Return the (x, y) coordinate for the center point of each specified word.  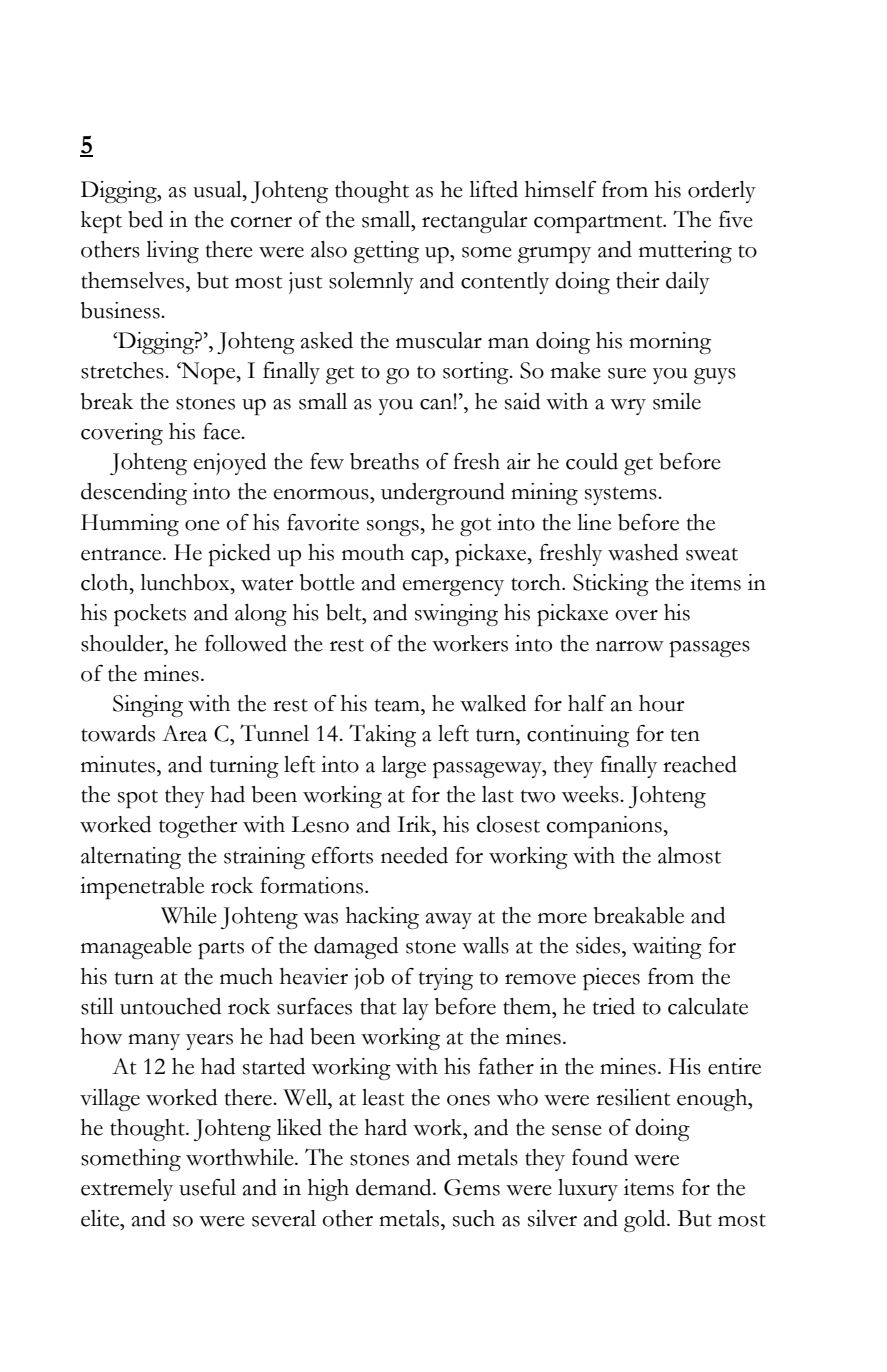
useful (207, 1187)
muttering (685, 252)
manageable (136, 948)
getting (386, 252)
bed (145, 219)
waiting (667, 948)
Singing (148, 706)
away (449, 921)
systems (622, 496)
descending (134, 494)
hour (662, 703)
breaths (384, 461)
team (398, 705)
